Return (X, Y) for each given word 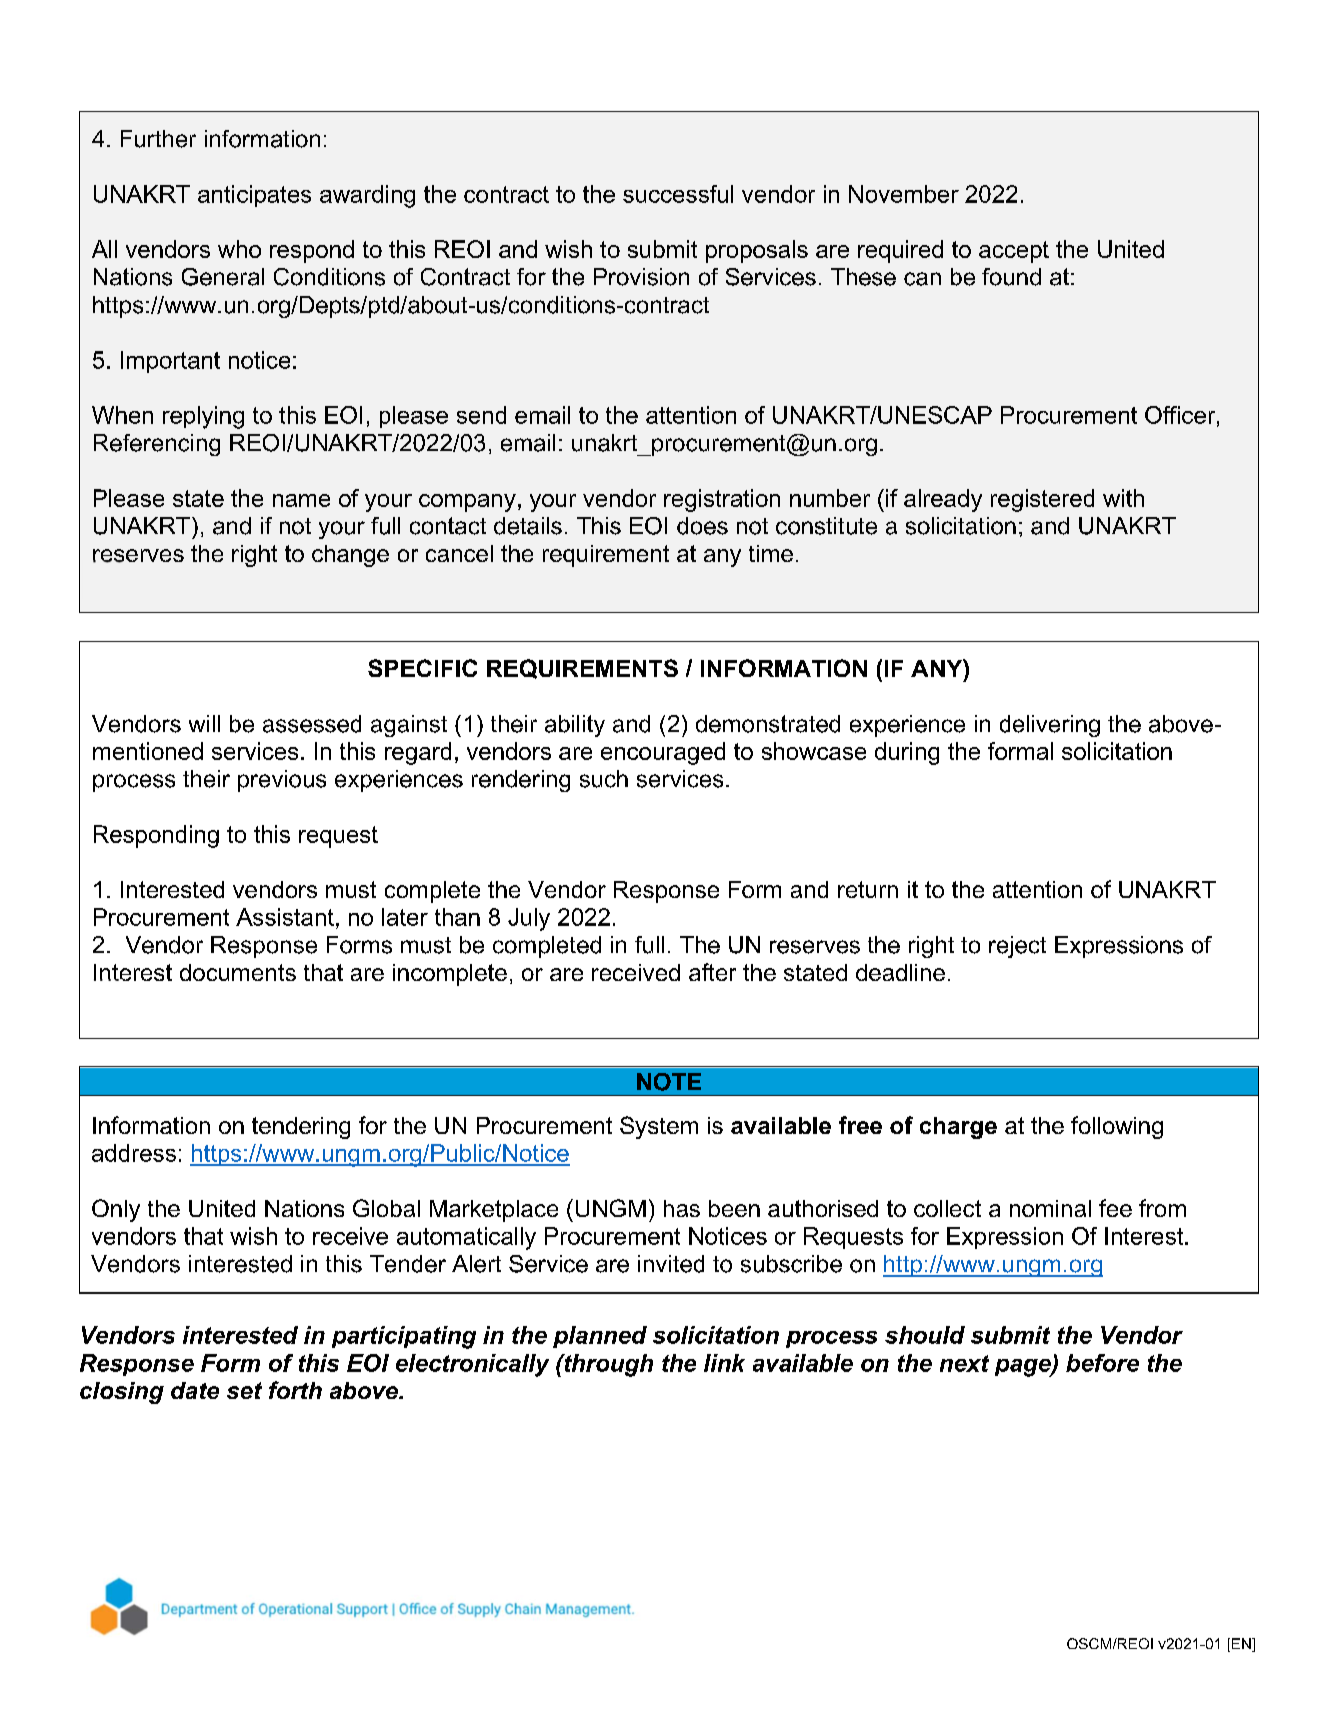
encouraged (663, 753)
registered (1042, 500)
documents (238, 972)
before (1102, 1363)
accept (1014, 252)
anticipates (254, 196)
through (607, 1365)
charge (958, 1128)
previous (282, 781)
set (244, 1390)
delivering (1050, 726)
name (301, 500)
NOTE (669, 1082)
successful (678, 194)
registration (722, 500)
